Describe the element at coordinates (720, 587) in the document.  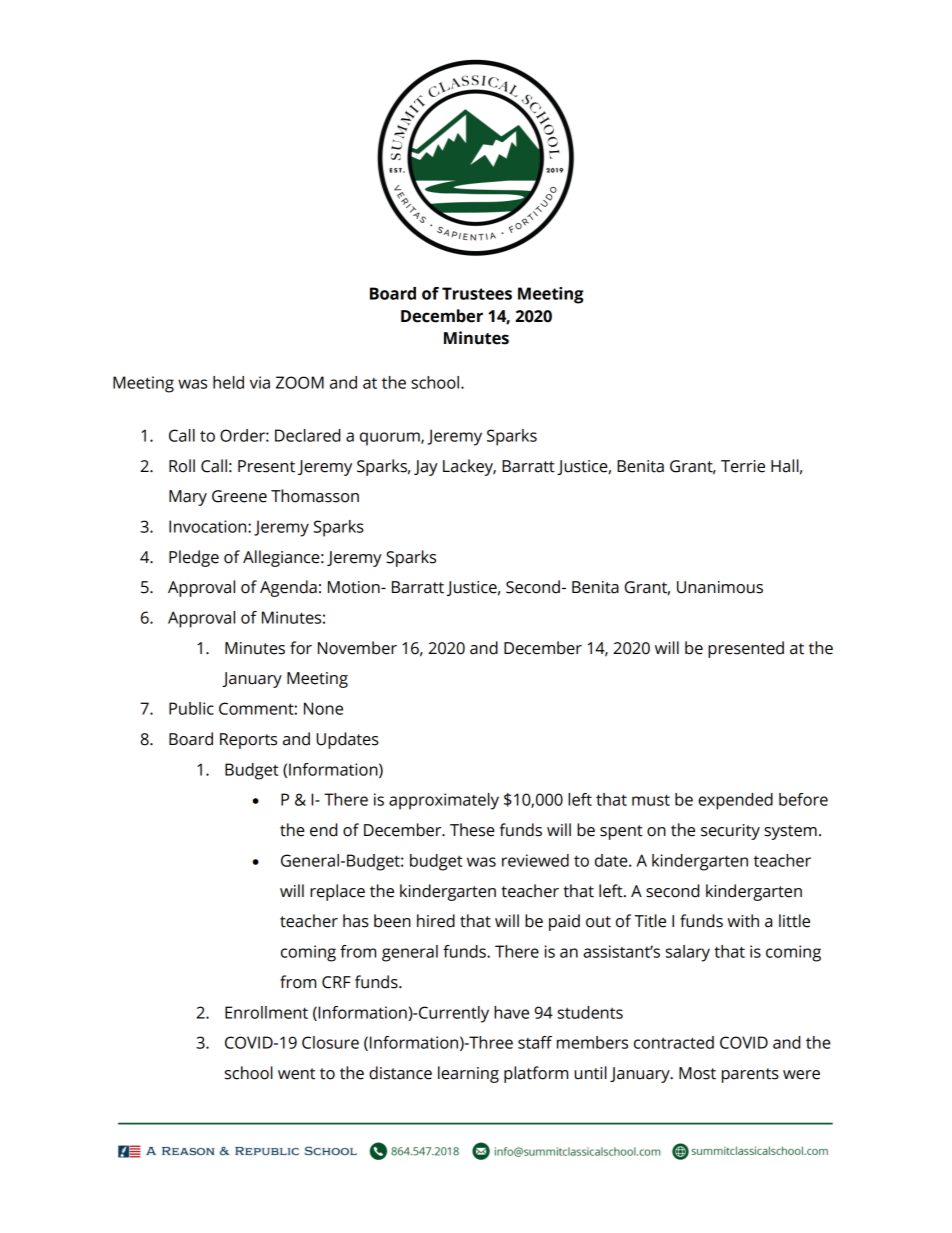
I see `Unanimous` at that location.
